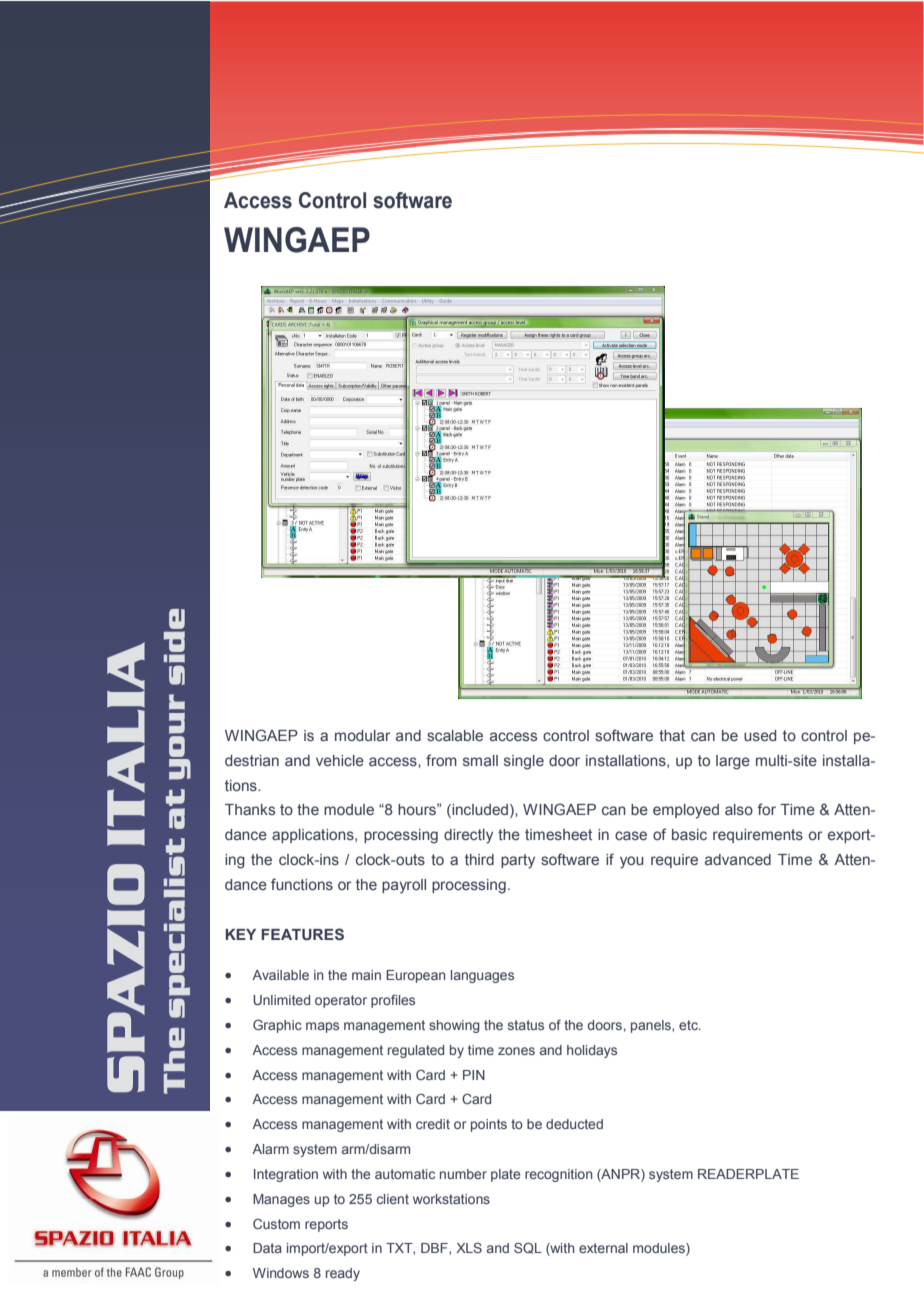 The height and width of the document is (1308, 924). I want to click on deducted, so click(574, 1124).
